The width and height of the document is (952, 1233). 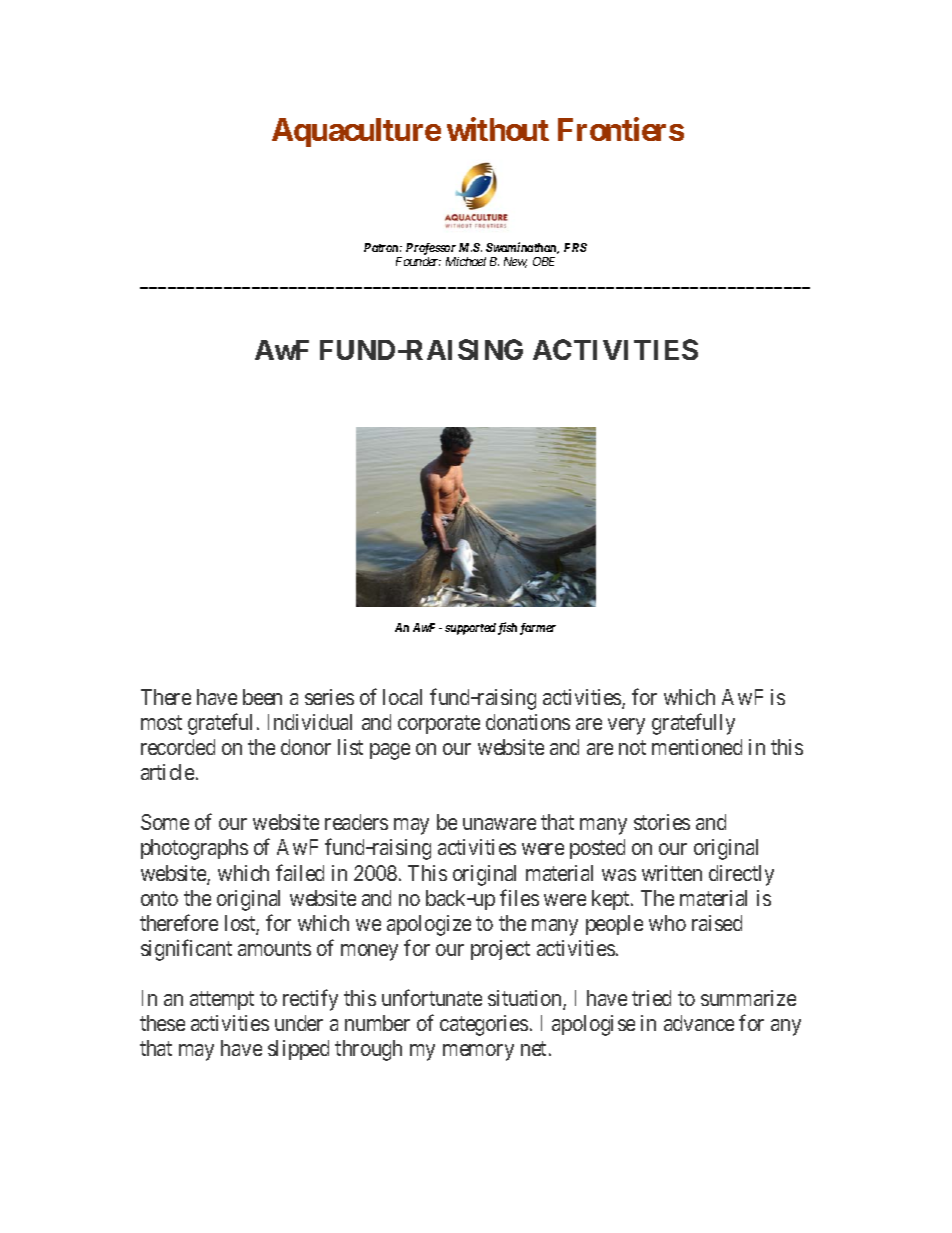 I want to click on categories, so click(x=484, y=1025).
